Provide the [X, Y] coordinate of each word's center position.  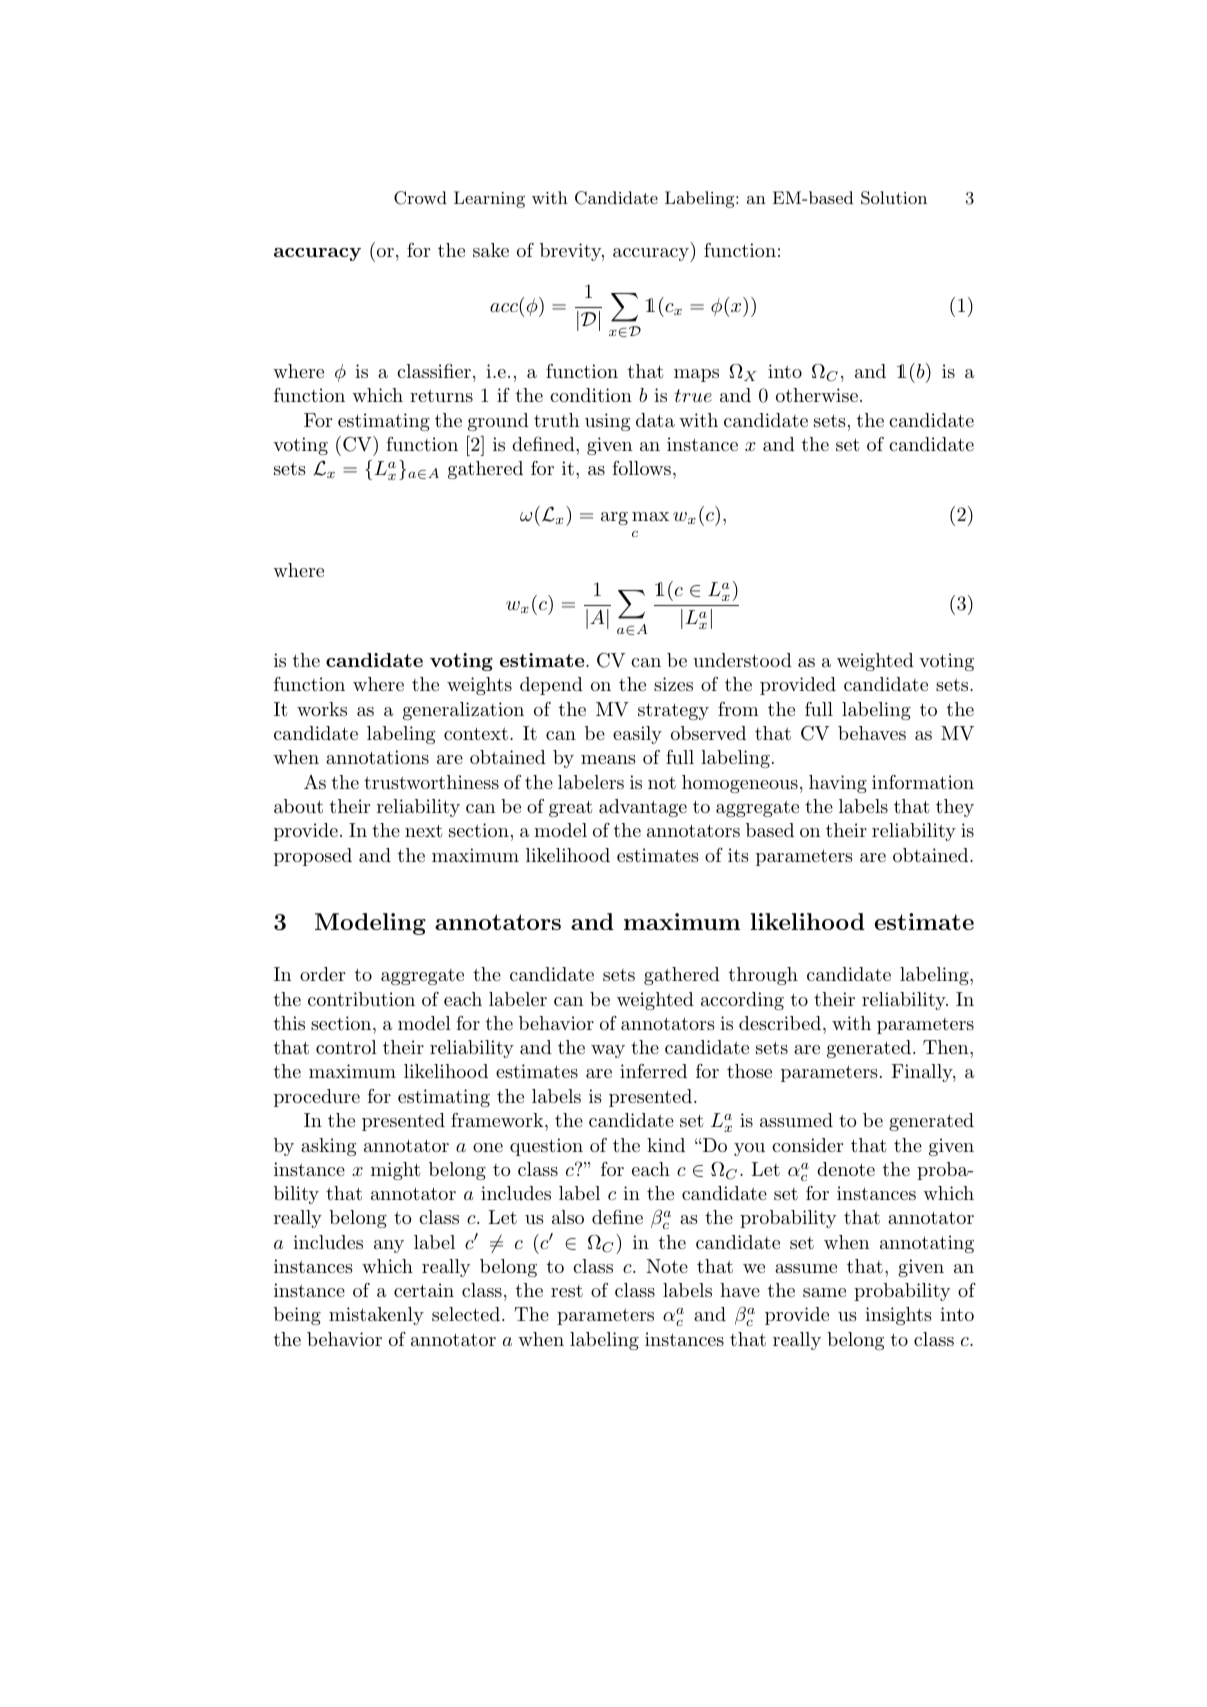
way [608, 1051]
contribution [361, 999]
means [608, 759]
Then [946, 1047]
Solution [894, 198]
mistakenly [376, 1316]
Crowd [420, 198]
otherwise [817, 395]
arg [614, 518]
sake [491, 250]
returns [441, 395]
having [838, 784]
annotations [377, 757]
